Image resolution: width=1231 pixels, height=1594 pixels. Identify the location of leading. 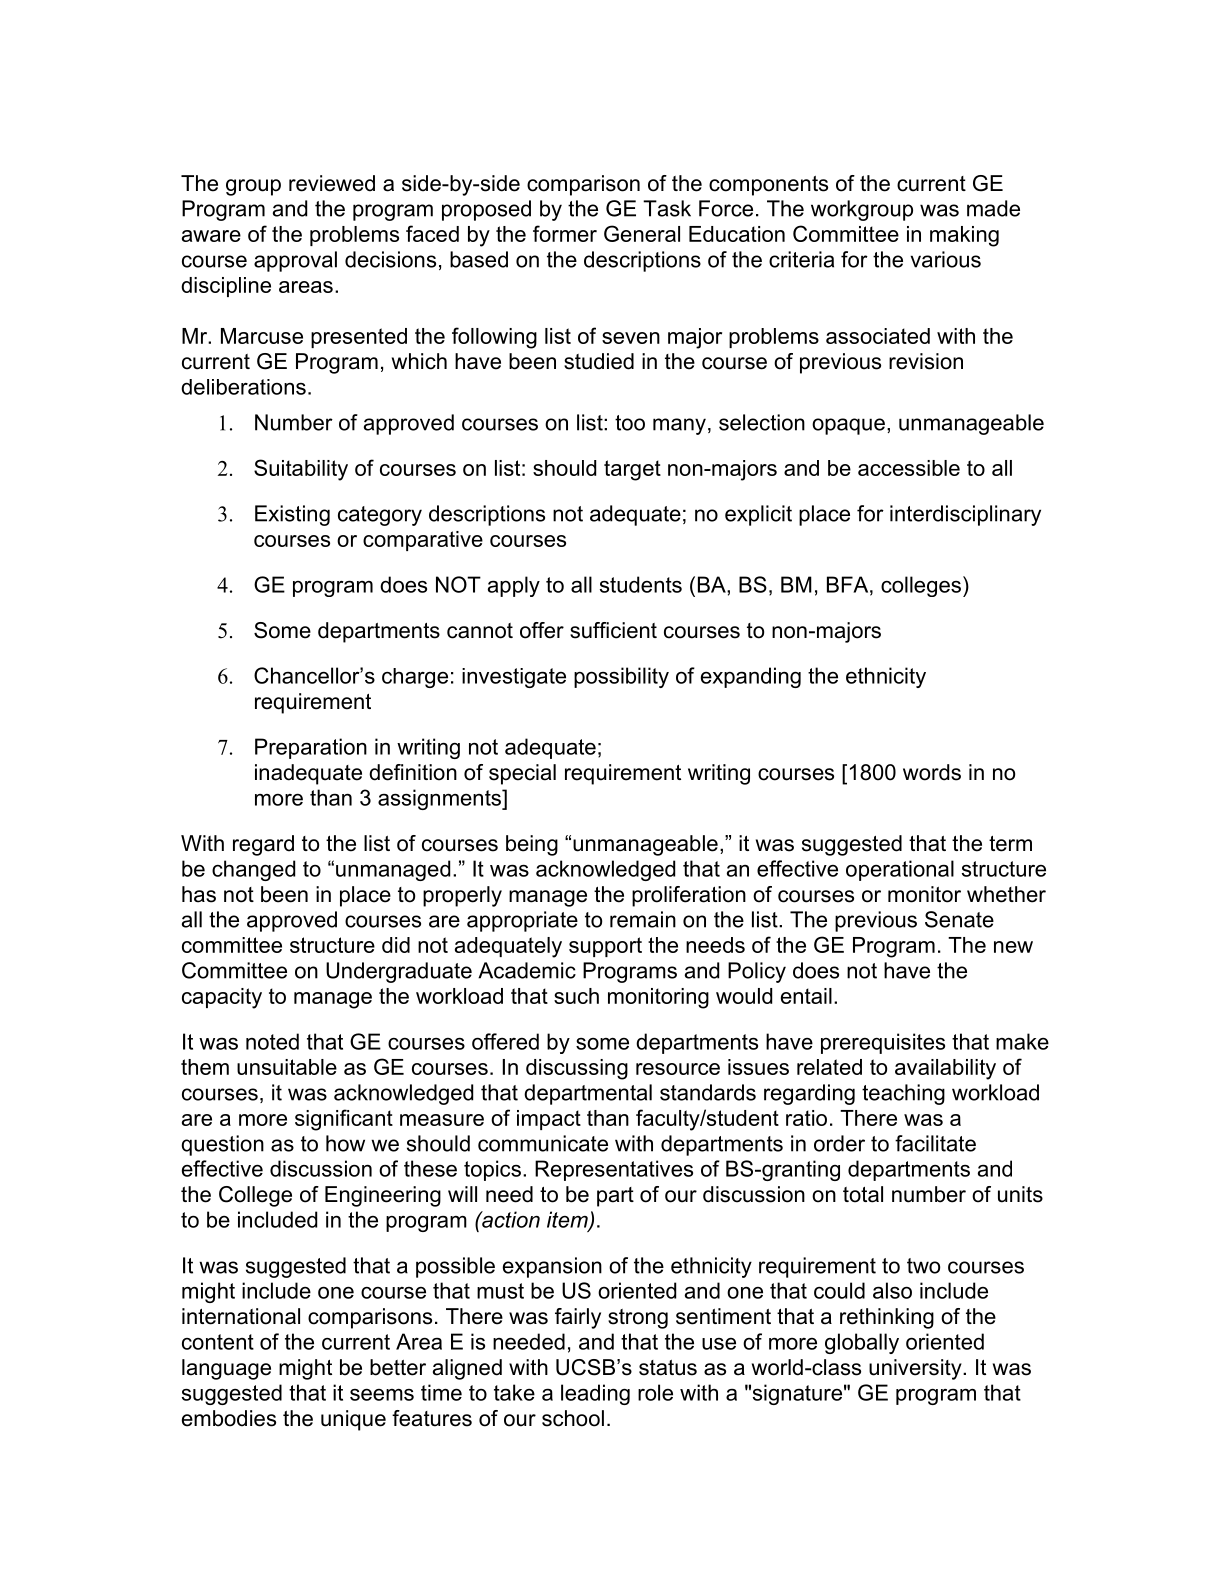
(595, 1394).
